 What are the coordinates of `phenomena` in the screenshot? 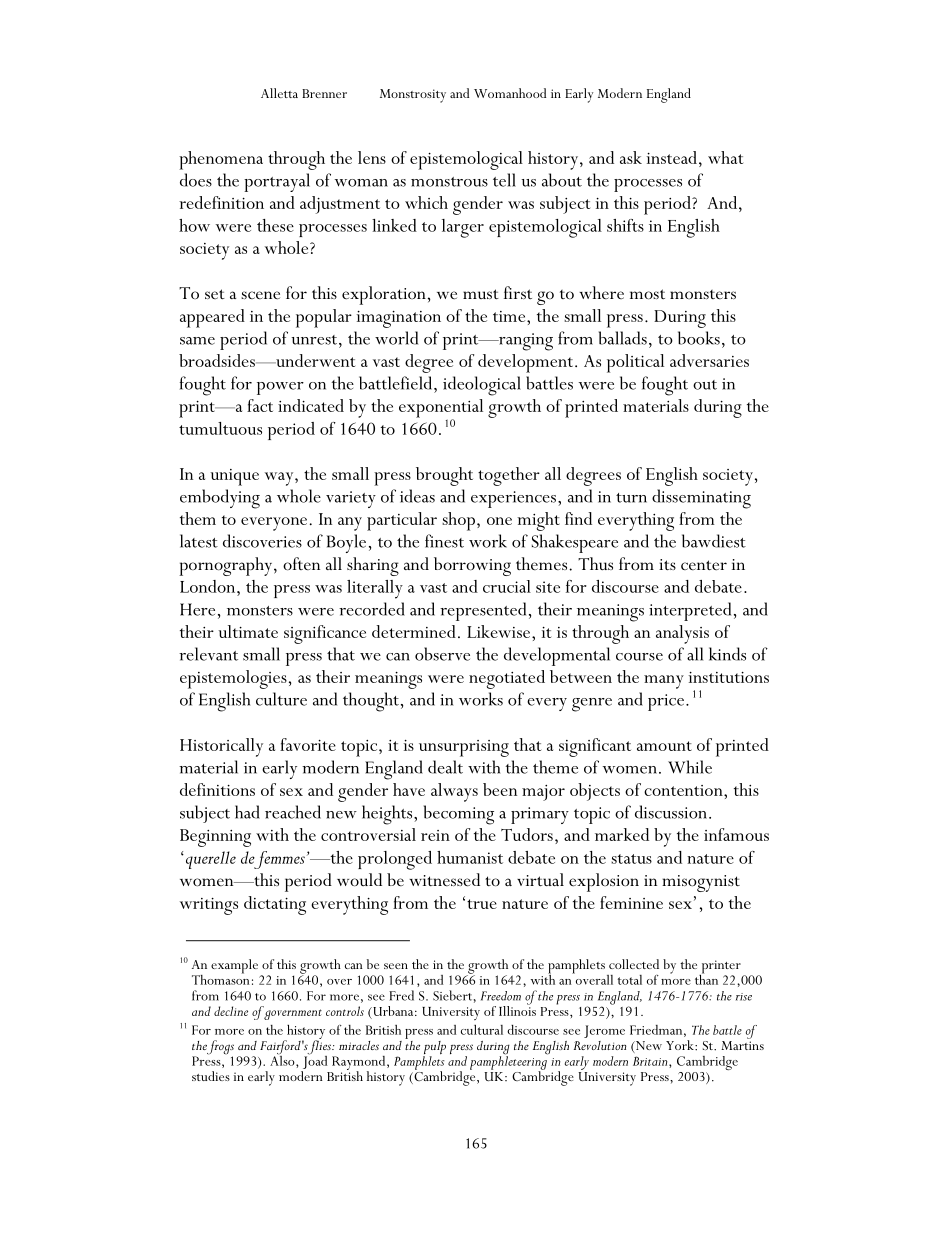 It's located at (221, 160).
